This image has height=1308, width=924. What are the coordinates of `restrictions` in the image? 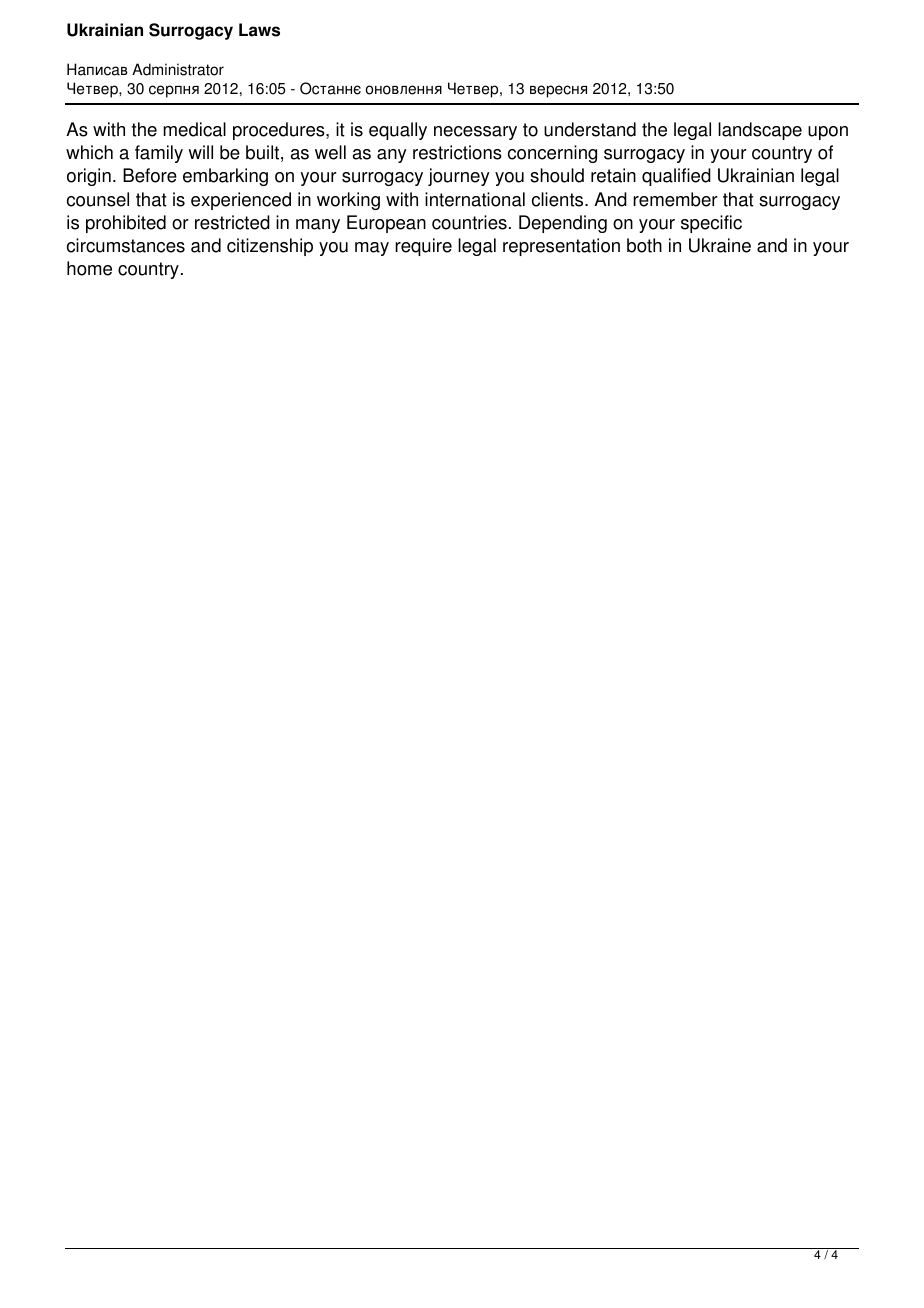 It's located at (457, 152).
